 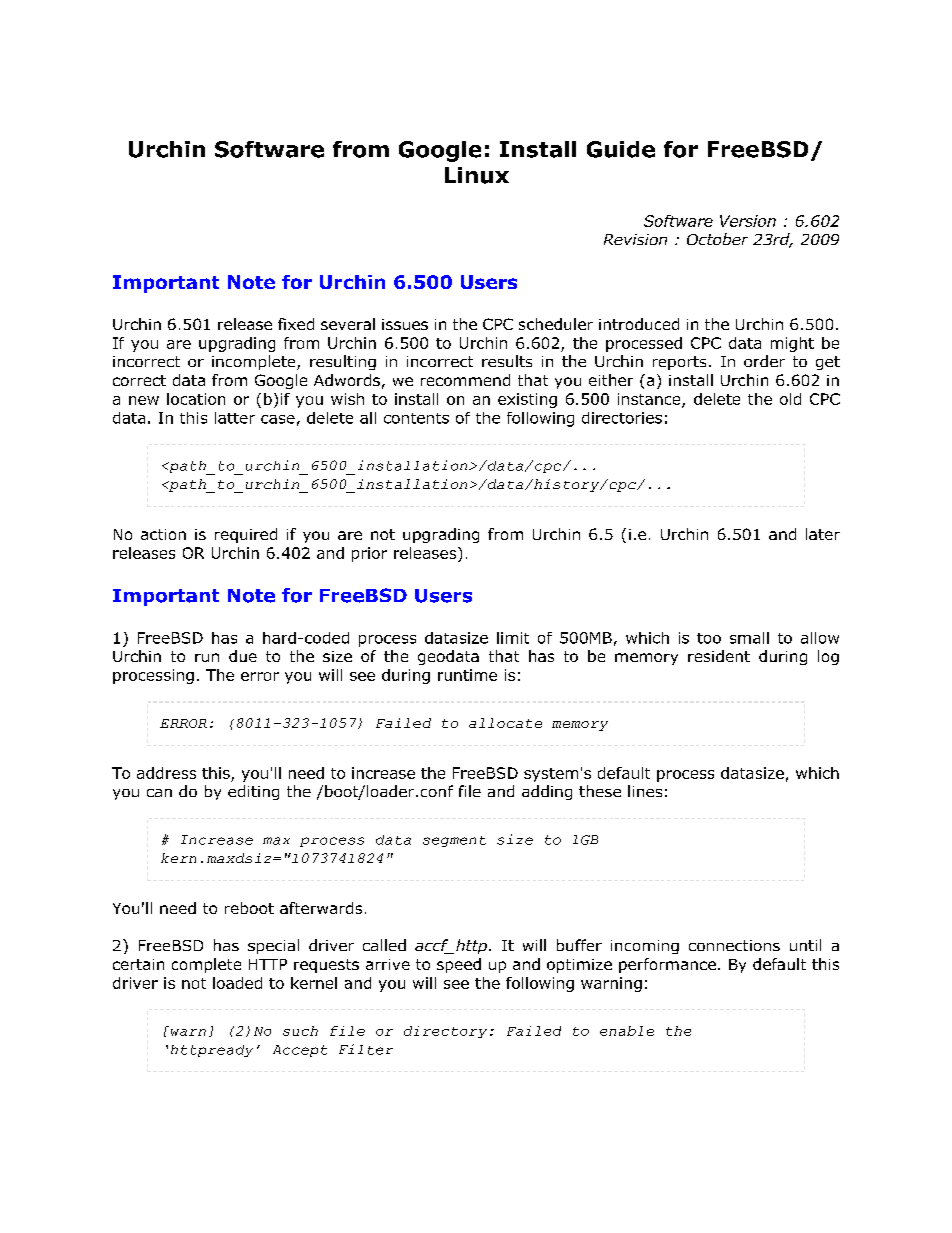 I want to click on contents, so click(x=416, y=418).
